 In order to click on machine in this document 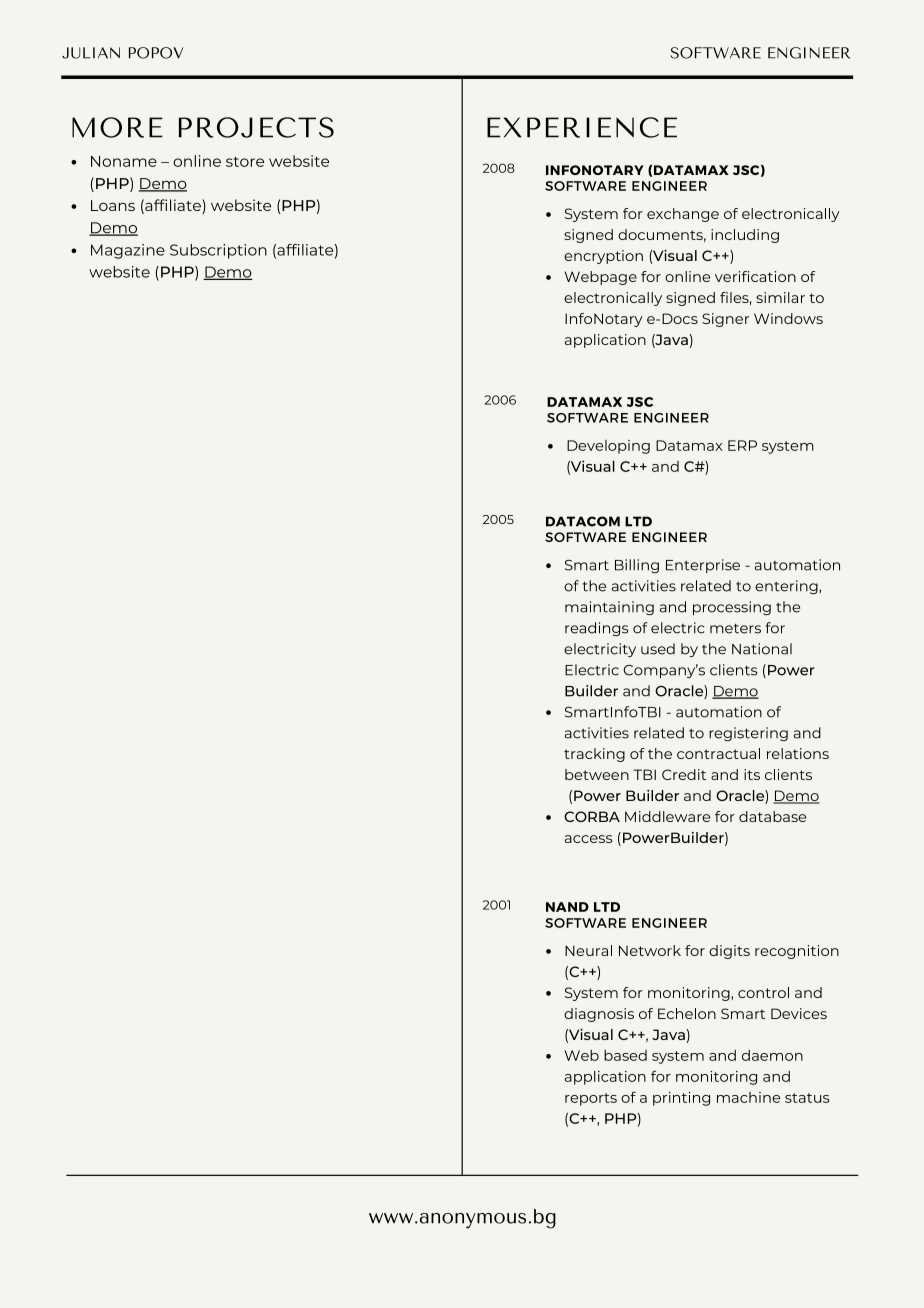, I will do `click(749, 1097)`.
